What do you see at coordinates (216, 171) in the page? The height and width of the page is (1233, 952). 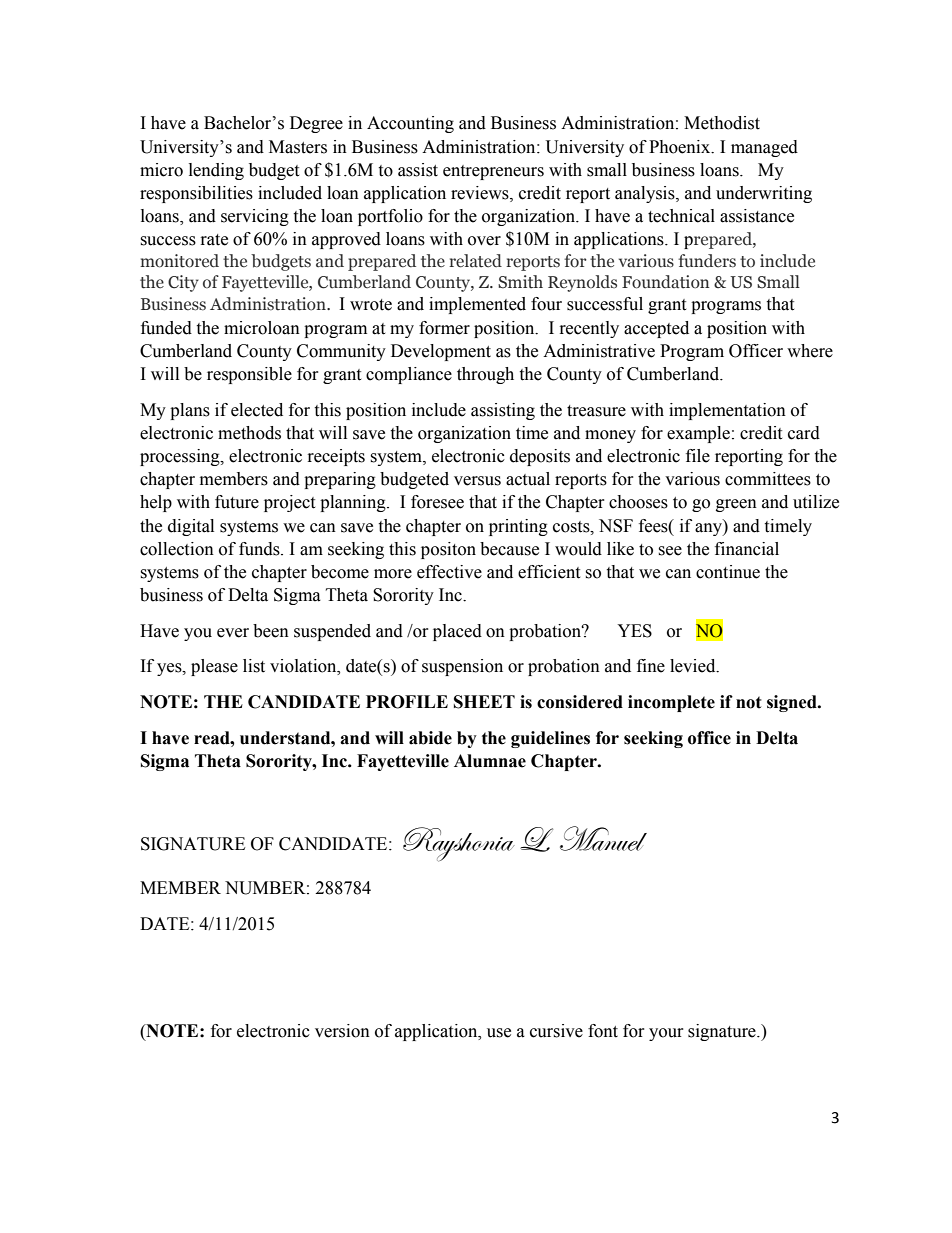 I see `lending` at bounding box center [216, 171].
